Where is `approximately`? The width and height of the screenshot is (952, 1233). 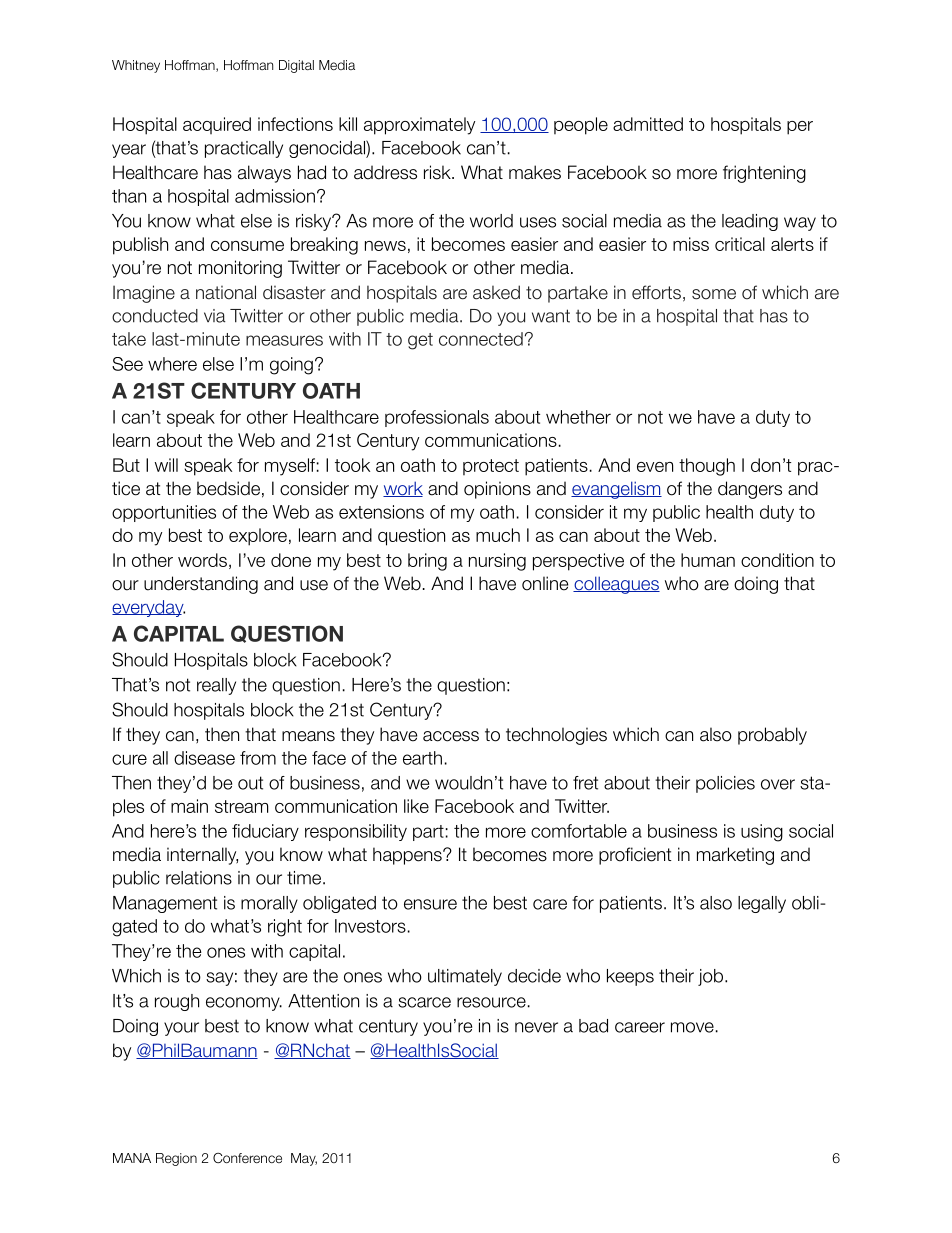
approximately is located at coordinates (419, 126).
